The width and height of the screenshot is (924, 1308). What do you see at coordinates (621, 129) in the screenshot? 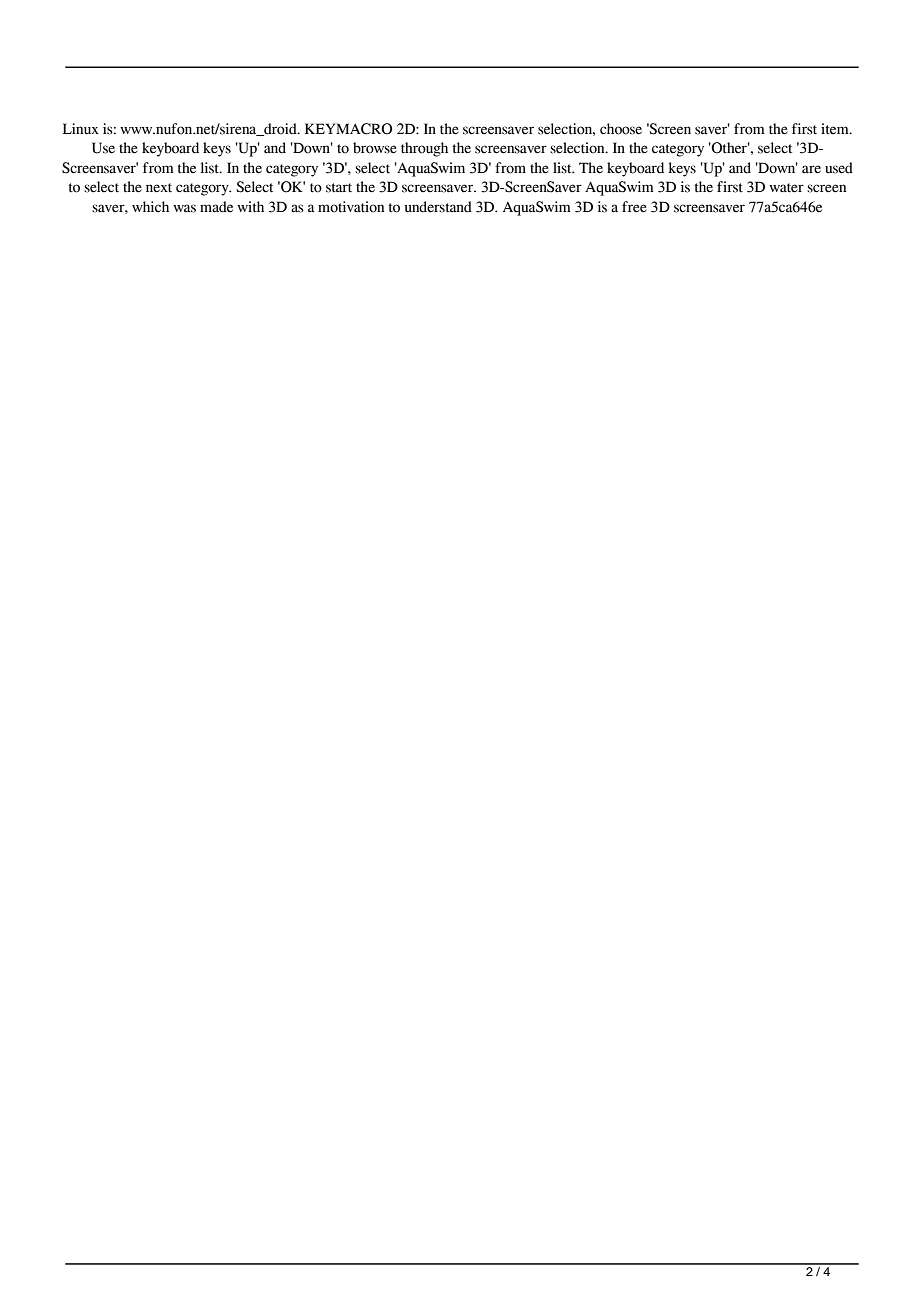
I see `choose` at bounding box center [621, 129].
